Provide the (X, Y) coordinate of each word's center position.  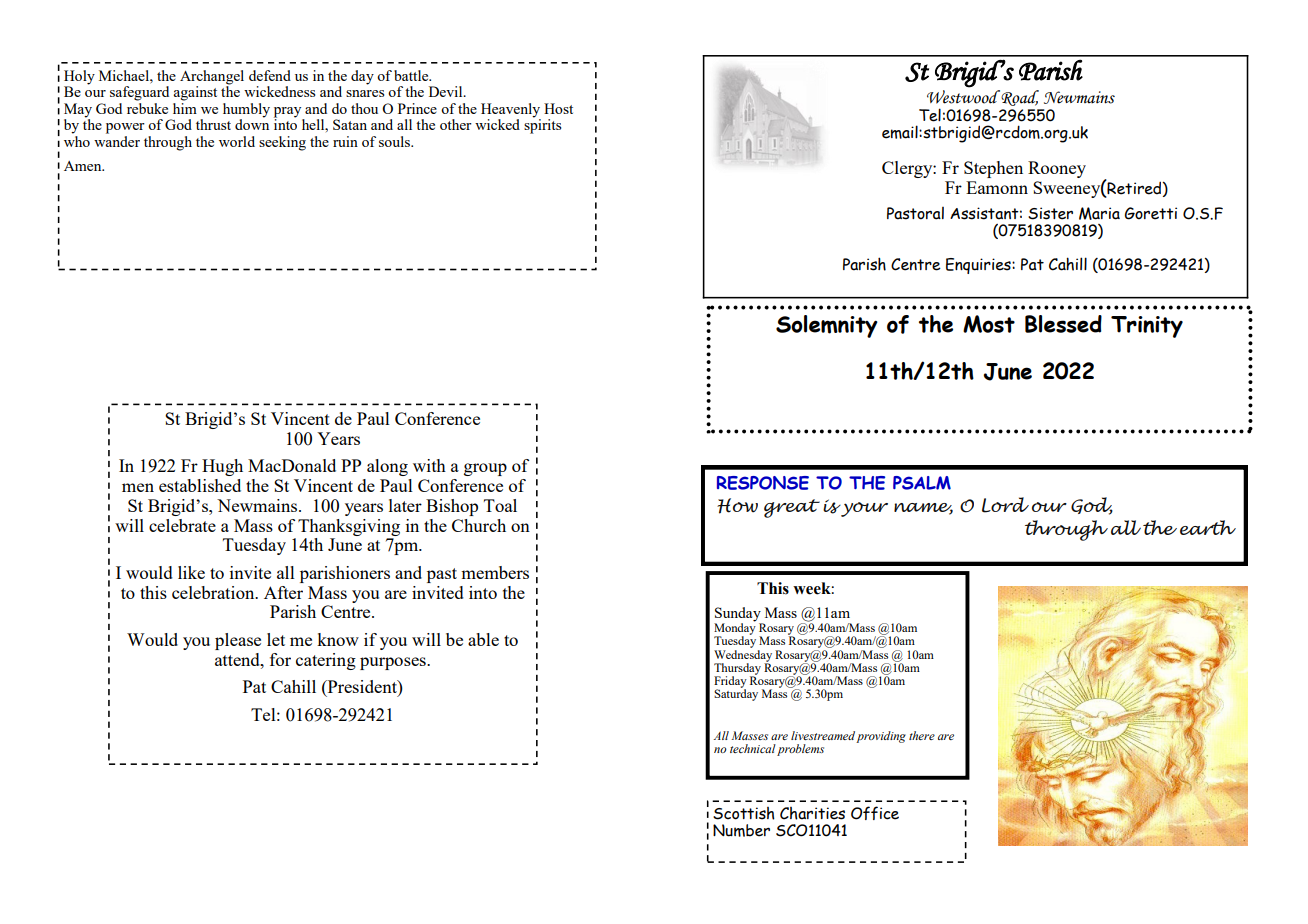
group (485, 469)
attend (238, 659)
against (195, 93)
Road (1019, 98)
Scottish (744, 813)
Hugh (222, 467)
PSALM (922, 483)
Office (875, 813)
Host (558, 108)
